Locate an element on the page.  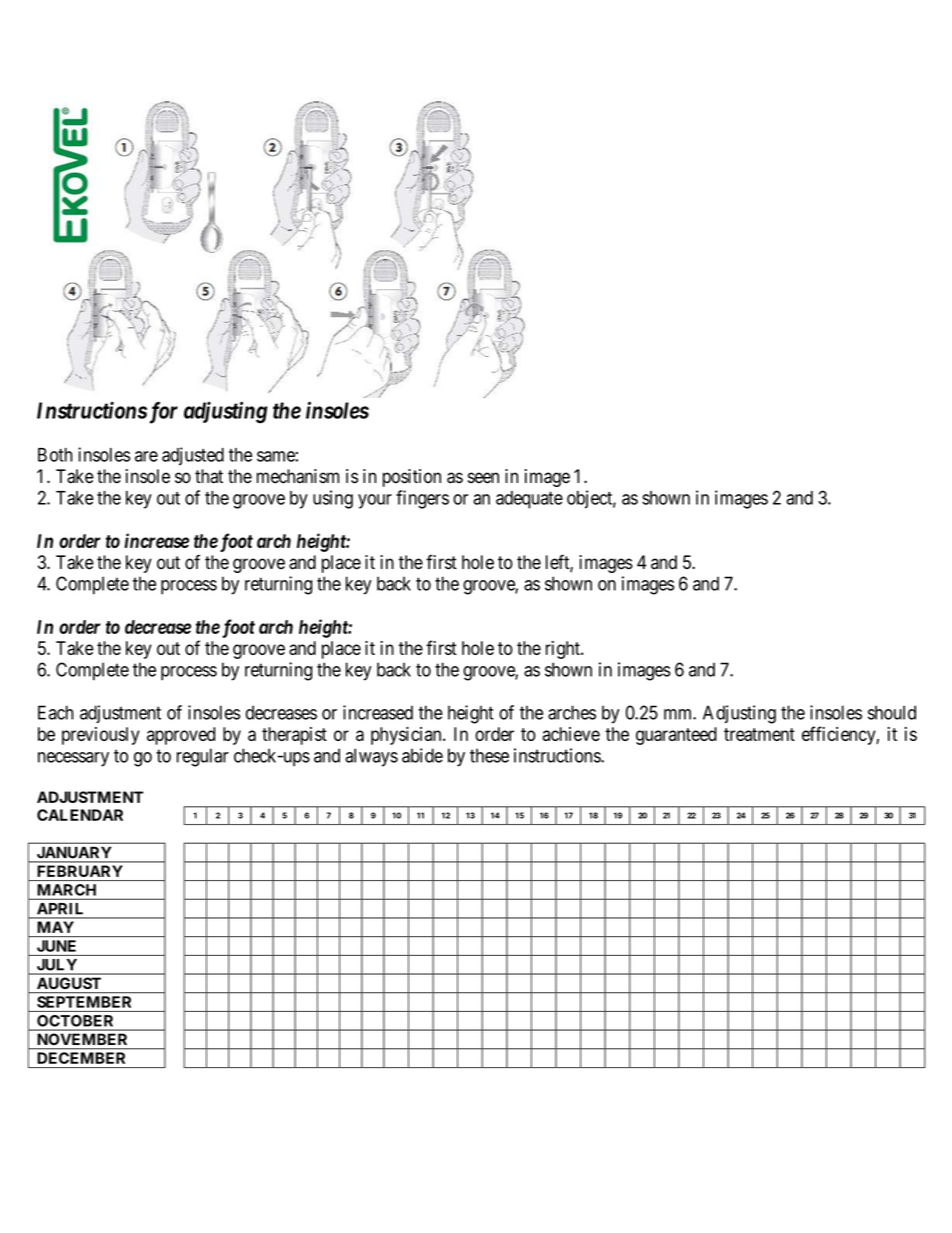
Each is located at coordinates (55, 712).
